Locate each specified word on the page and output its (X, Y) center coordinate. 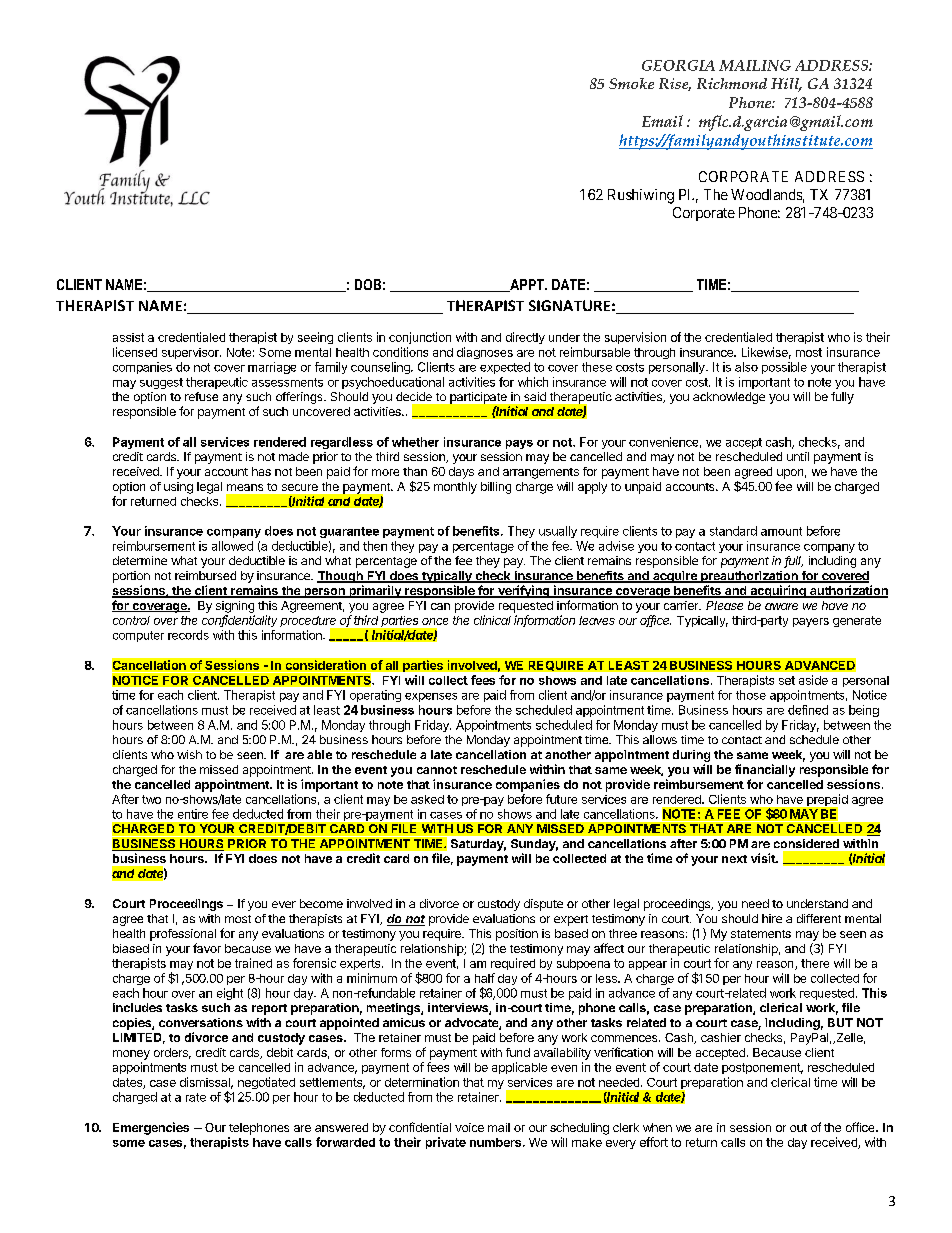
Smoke (631, 83)
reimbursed (205, 575)
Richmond (732, 83)
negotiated (266, 1083)
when (657, 1127)
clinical (492, 620)
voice (469, 1127)
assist (128, 337)
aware (781, 606)
